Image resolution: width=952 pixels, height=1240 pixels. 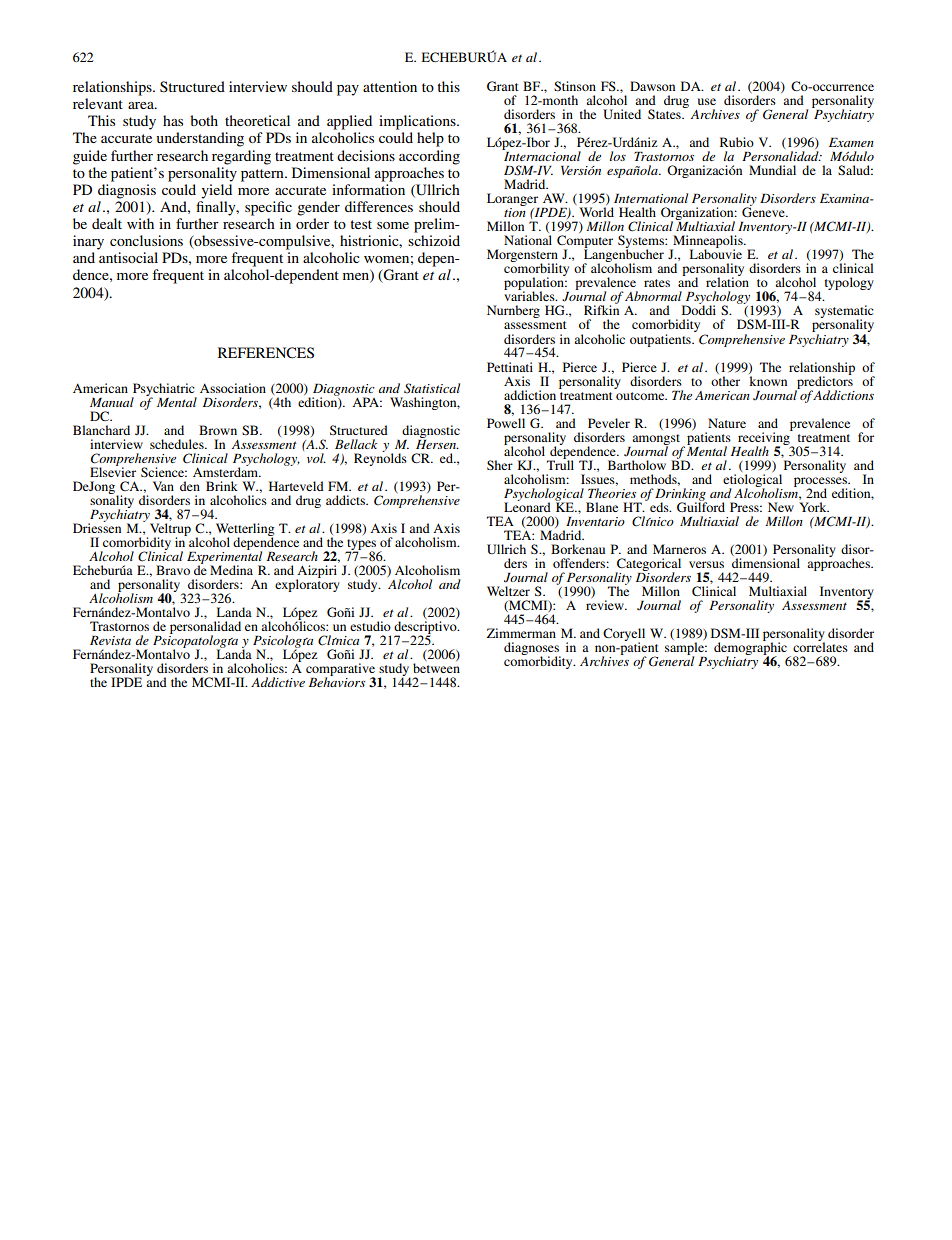 What do you see at coordinates (781, 507) in the screenshot?
I see `New` at bounding box center [781, 507].
